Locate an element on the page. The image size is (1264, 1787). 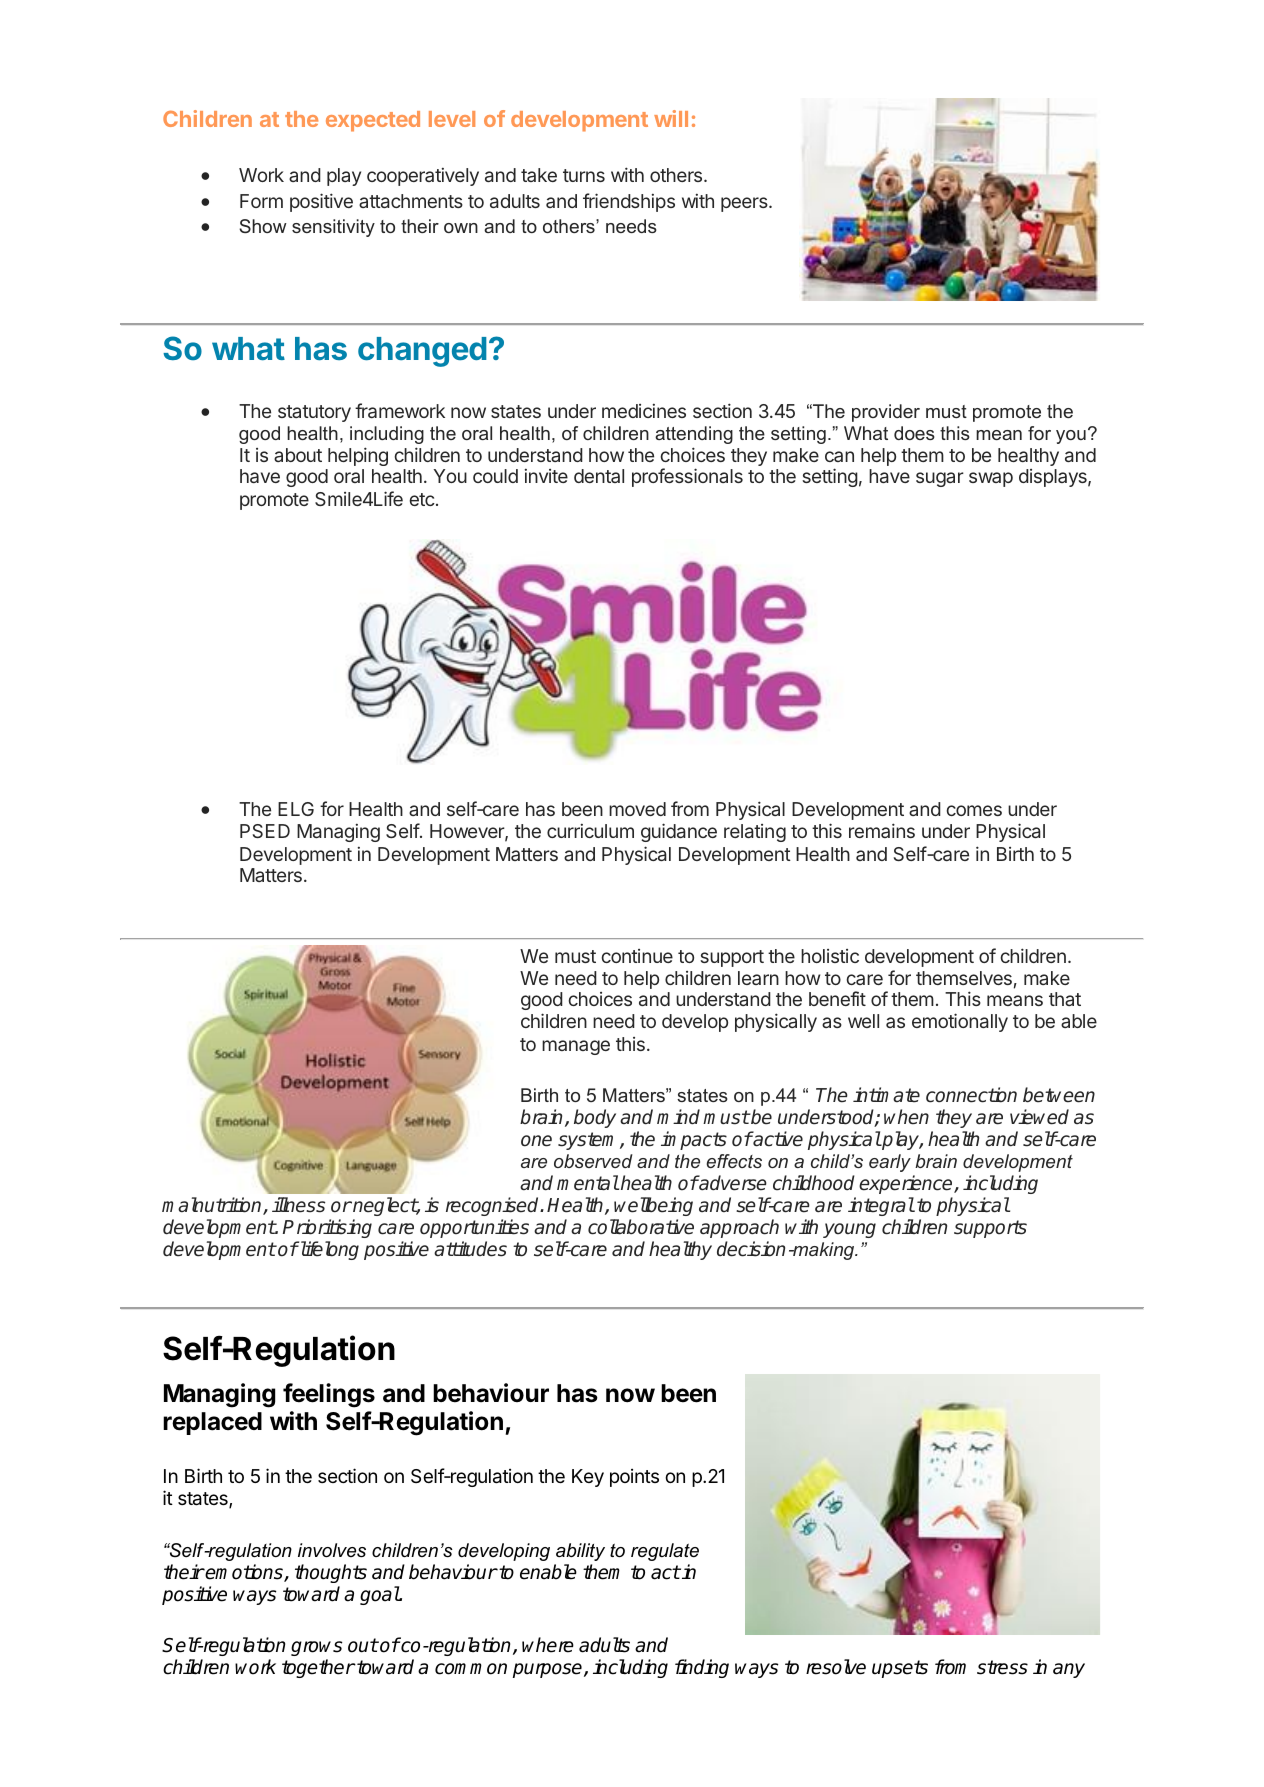
finding is located at coordinates (702, 1668).
